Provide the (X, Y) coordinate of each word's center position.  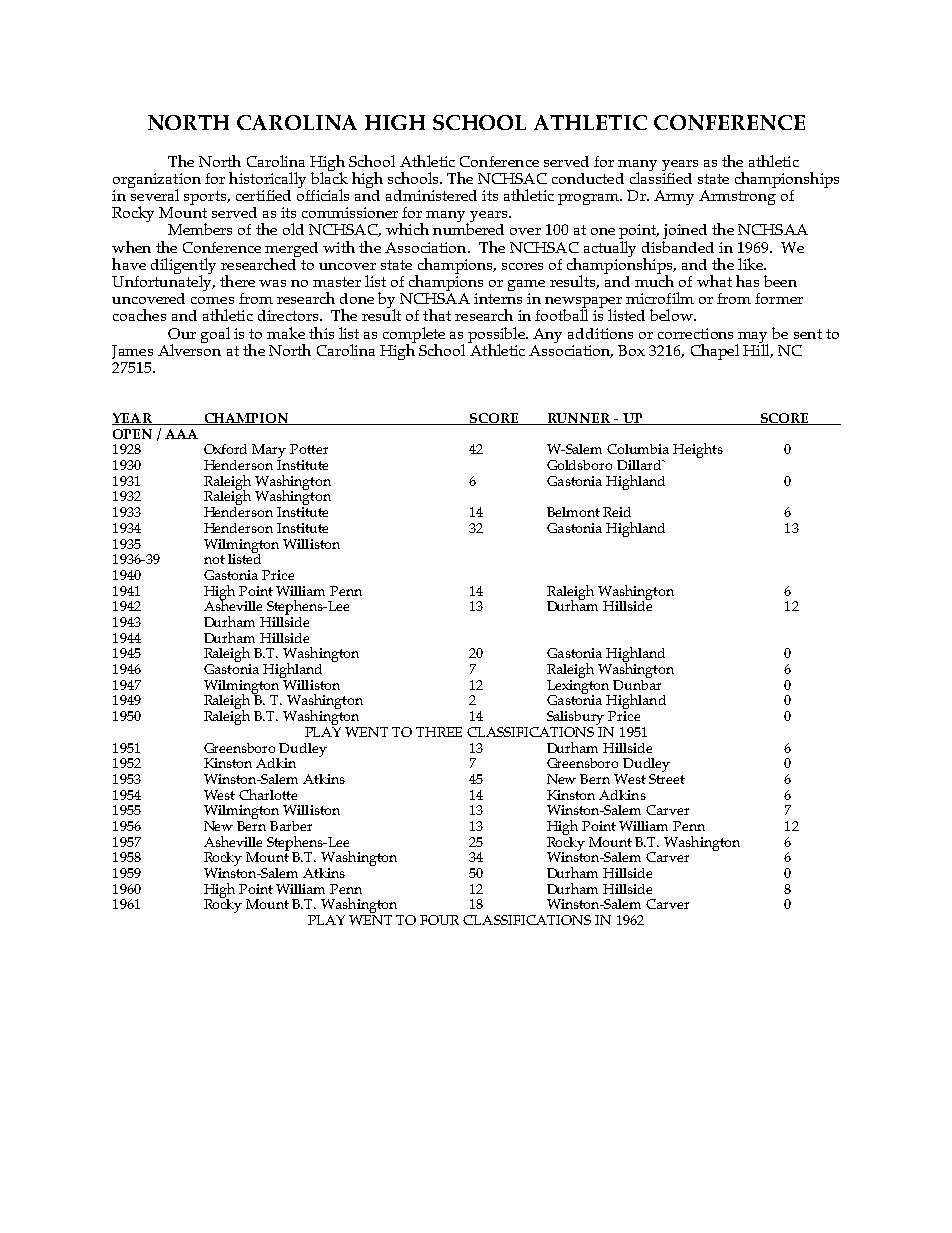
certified (263, 195)
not (214, 559)
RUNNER (579, 419)
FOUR (439, 920)
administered (431, 195)
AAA (181, 434)
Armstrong (737, 197)
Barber (291, 826)
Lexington (578, 686)
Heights (698, 450)
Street (667, 777)
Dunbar (637, 683)
